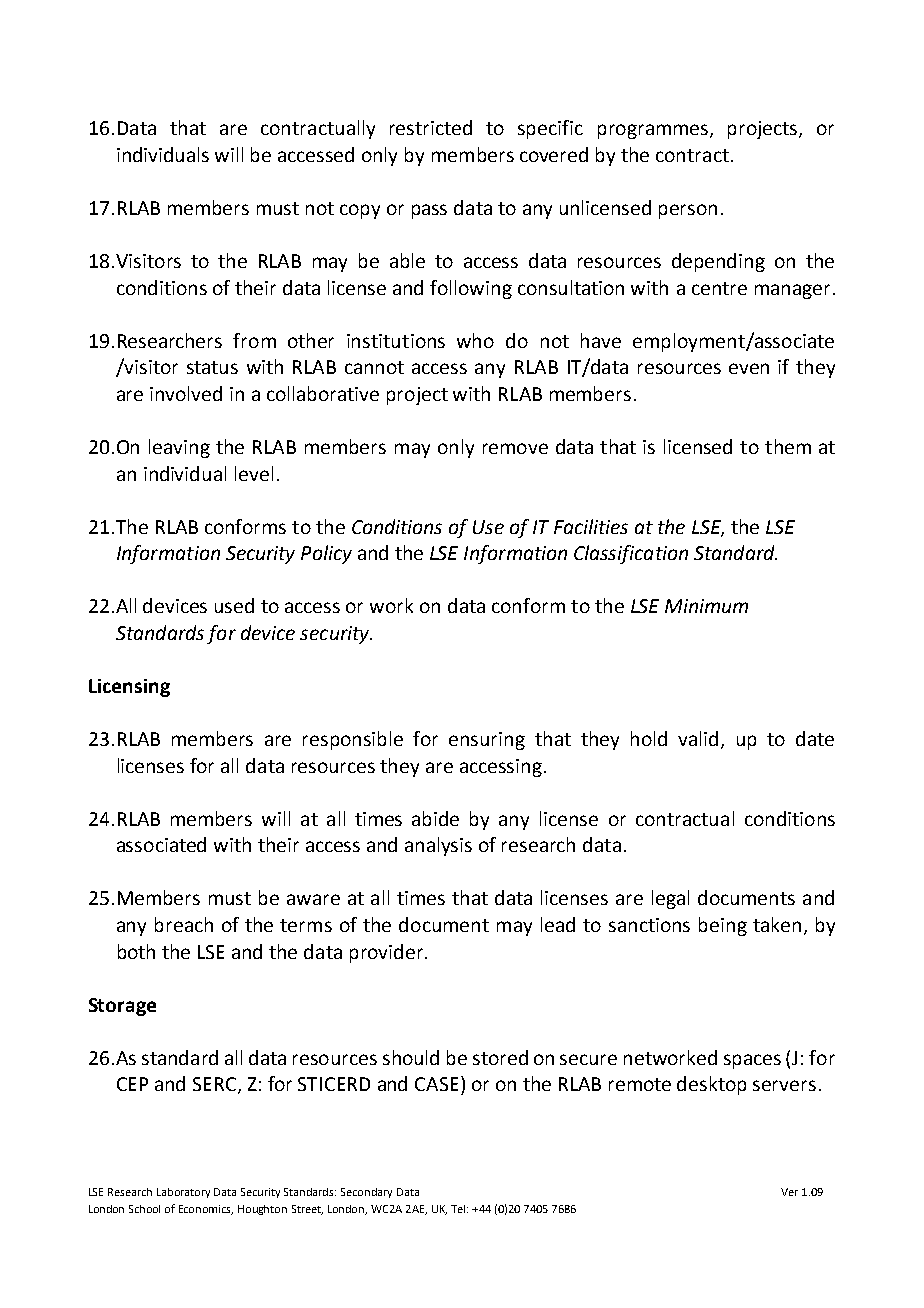 This document has height=1308, width=924. I want to click on breach, so click(184, 924).
